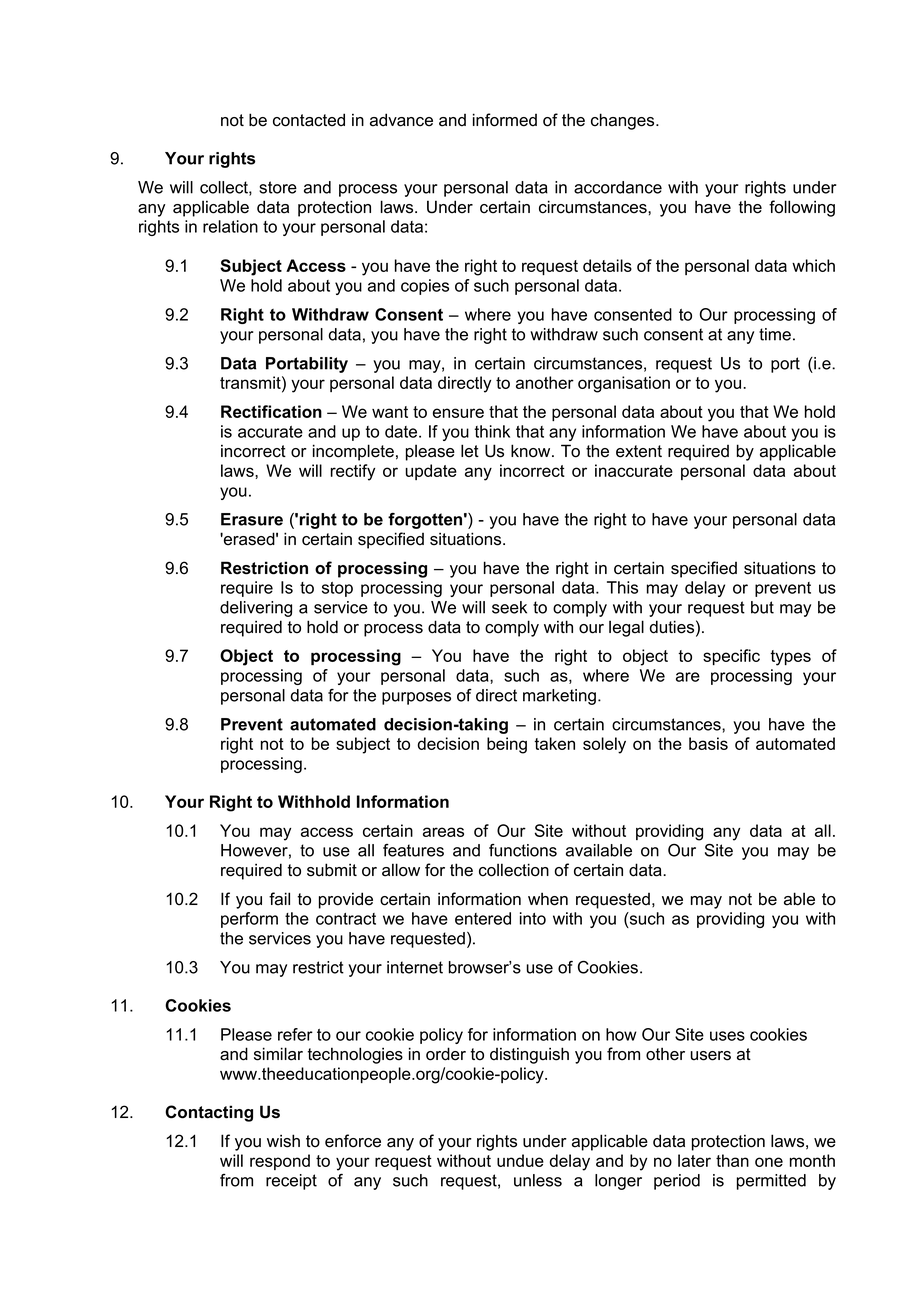 Image resolution: width=924 pixels, height=1308 pixels. What do you see at coordinates (732, 1160) in the document?
I see `than` at bounding box center [732, 1160].
